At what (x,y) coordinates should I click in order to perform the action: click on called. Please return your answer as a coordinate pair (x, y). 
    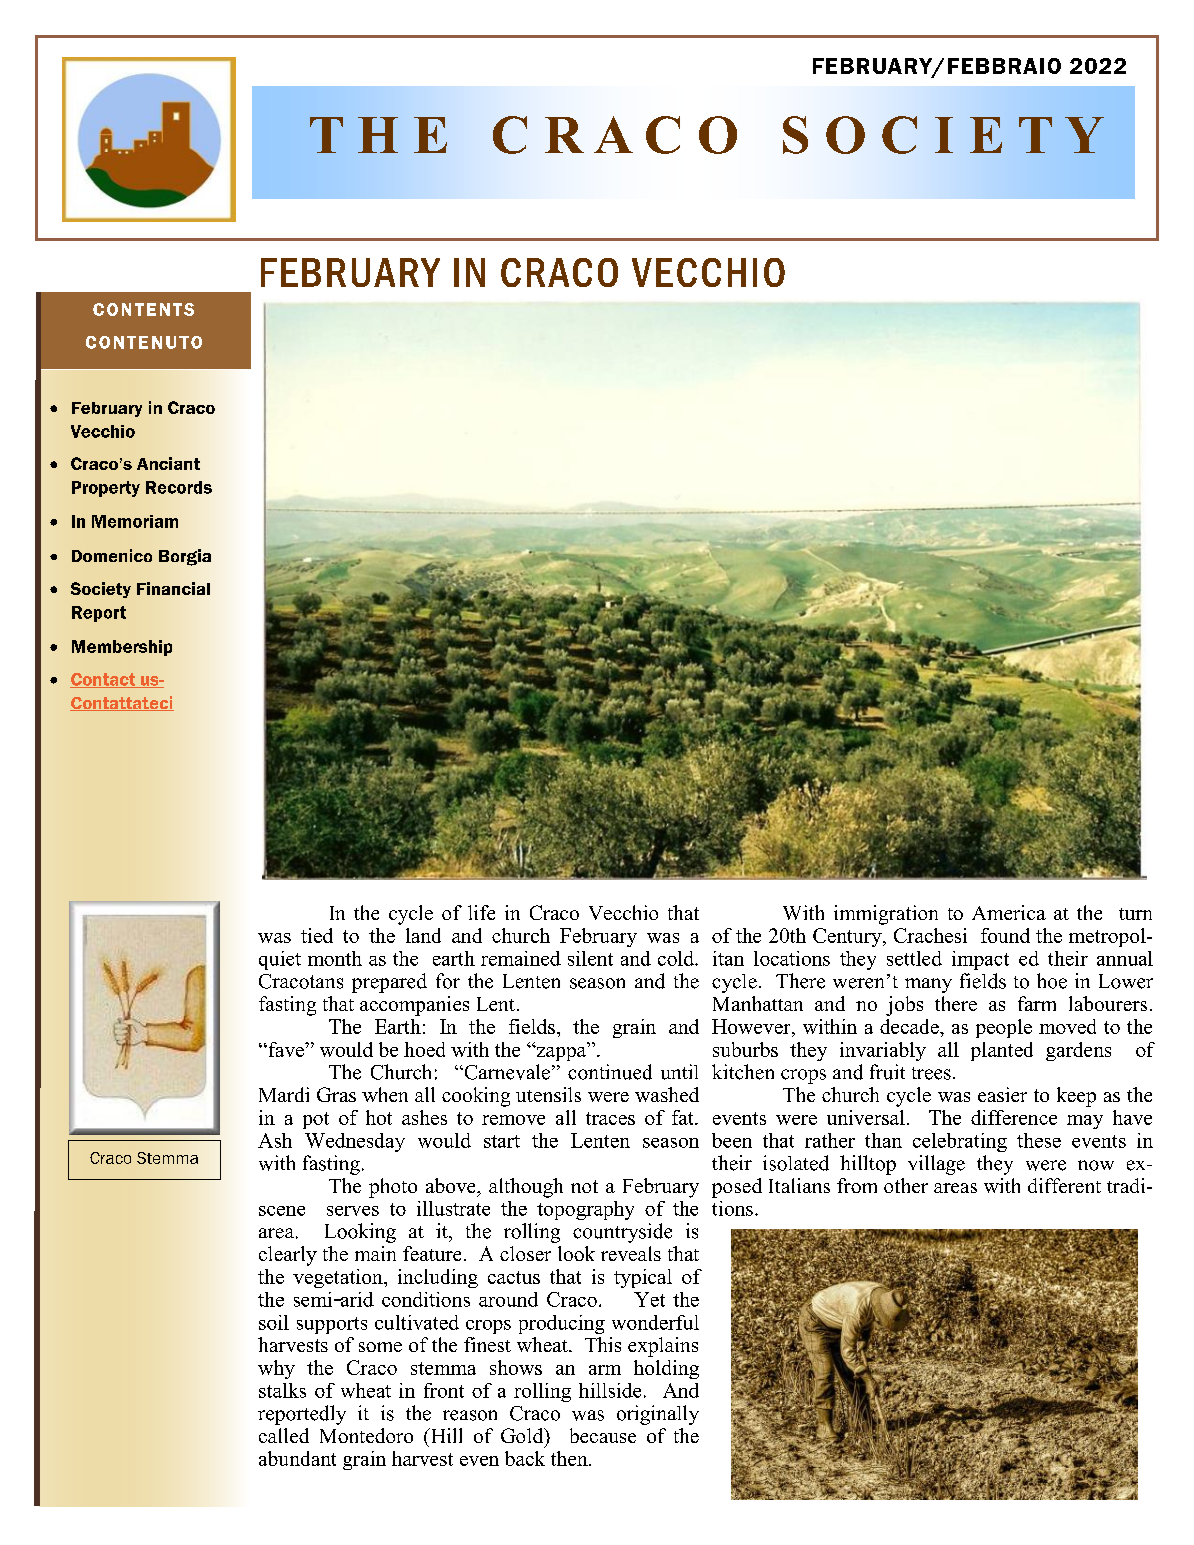
    Looking at the image, I should click on (284, 1435).
